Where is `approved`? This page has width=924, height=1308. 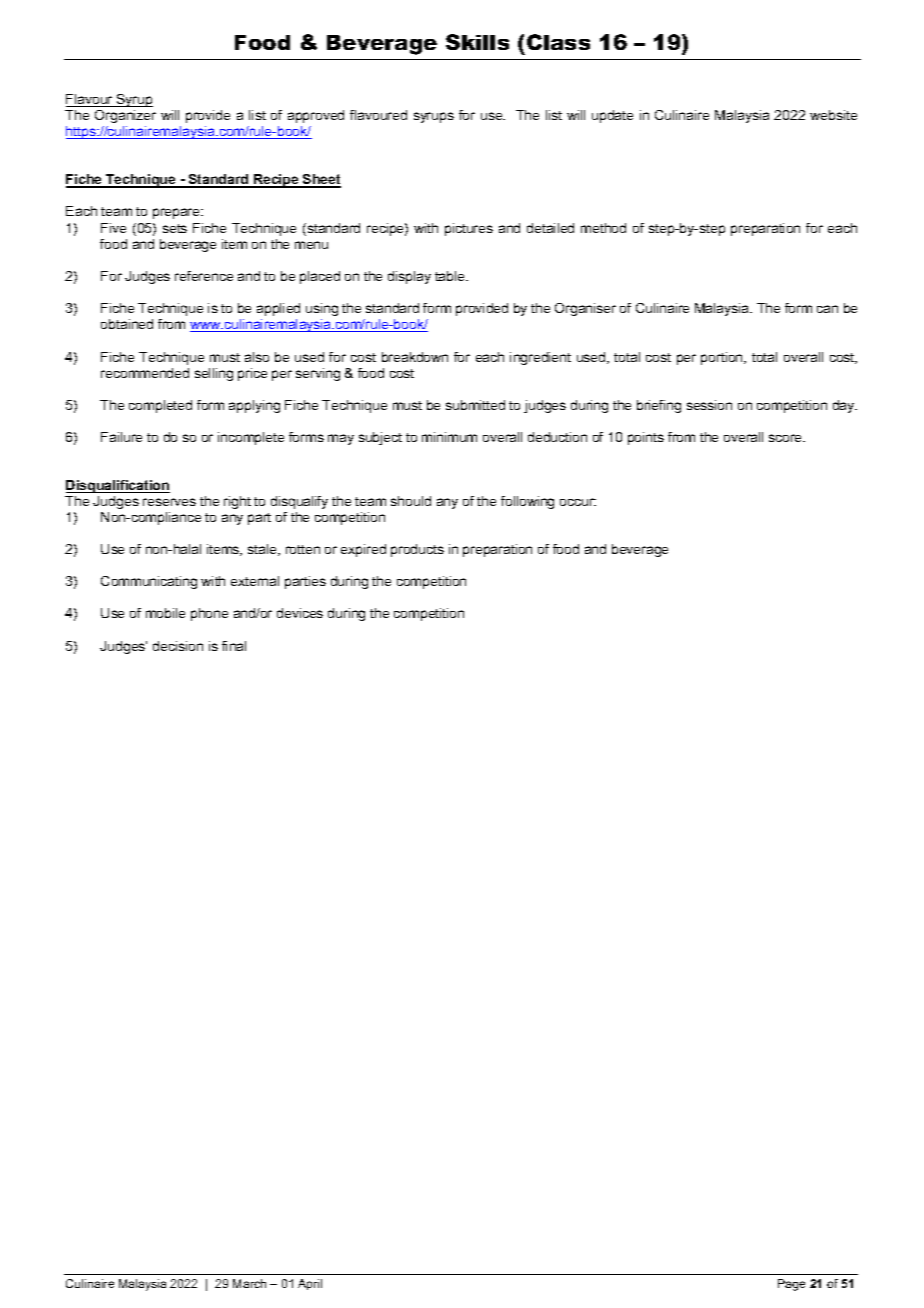 approved is located at coordinates (316, 116).
